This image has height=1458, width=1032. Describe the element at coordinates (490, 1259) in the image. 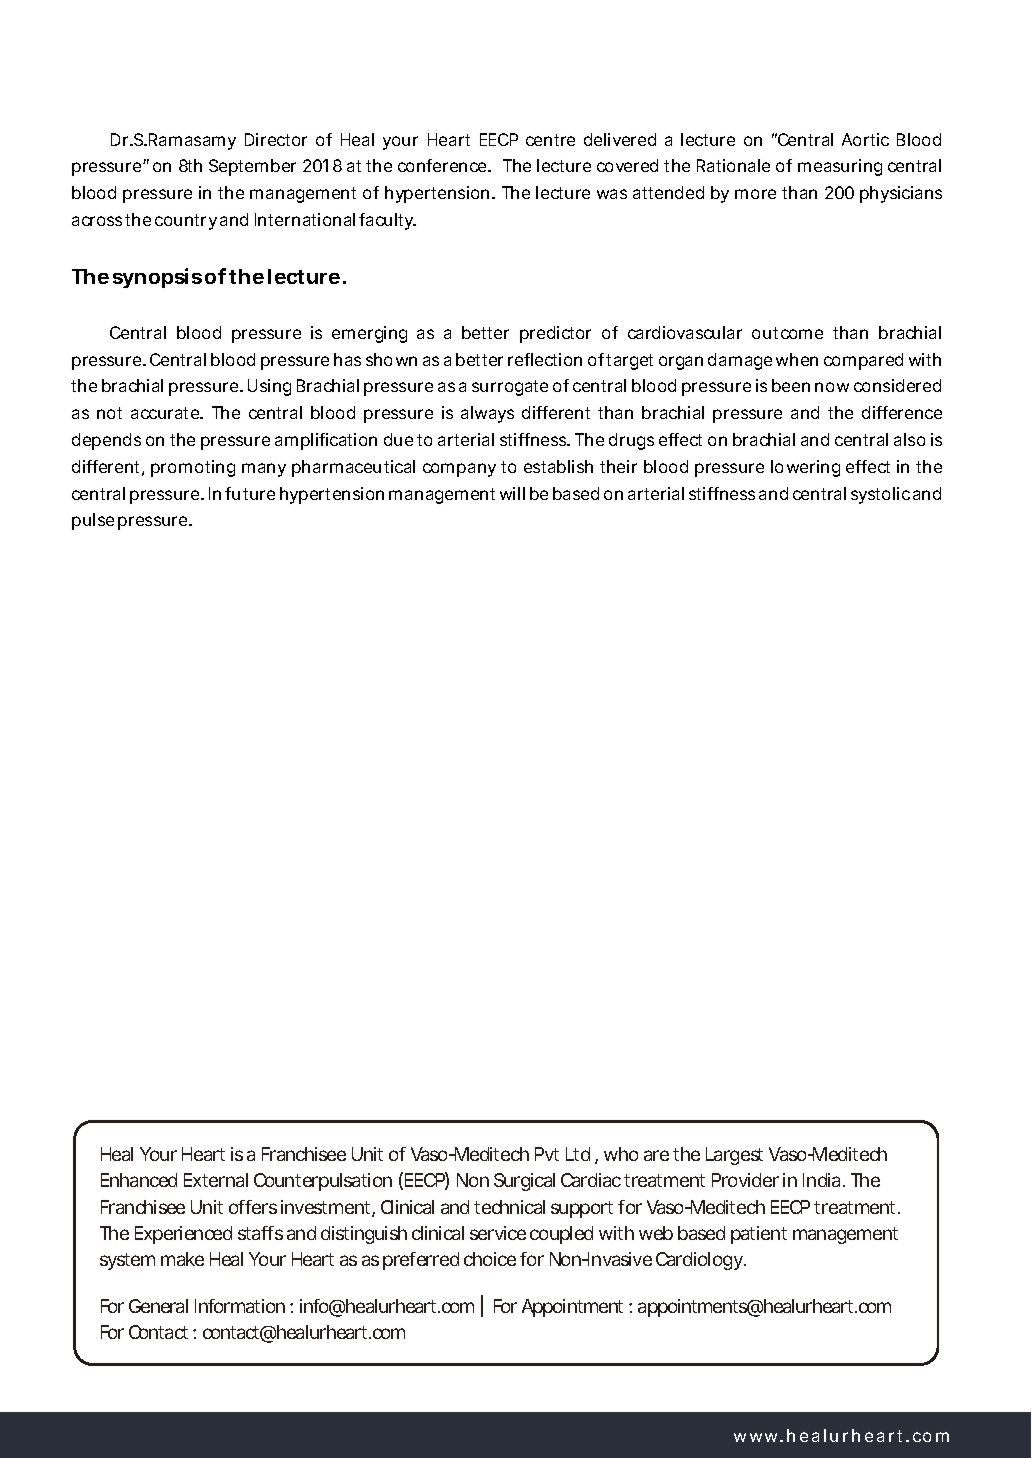

I see `choice` at that location.
